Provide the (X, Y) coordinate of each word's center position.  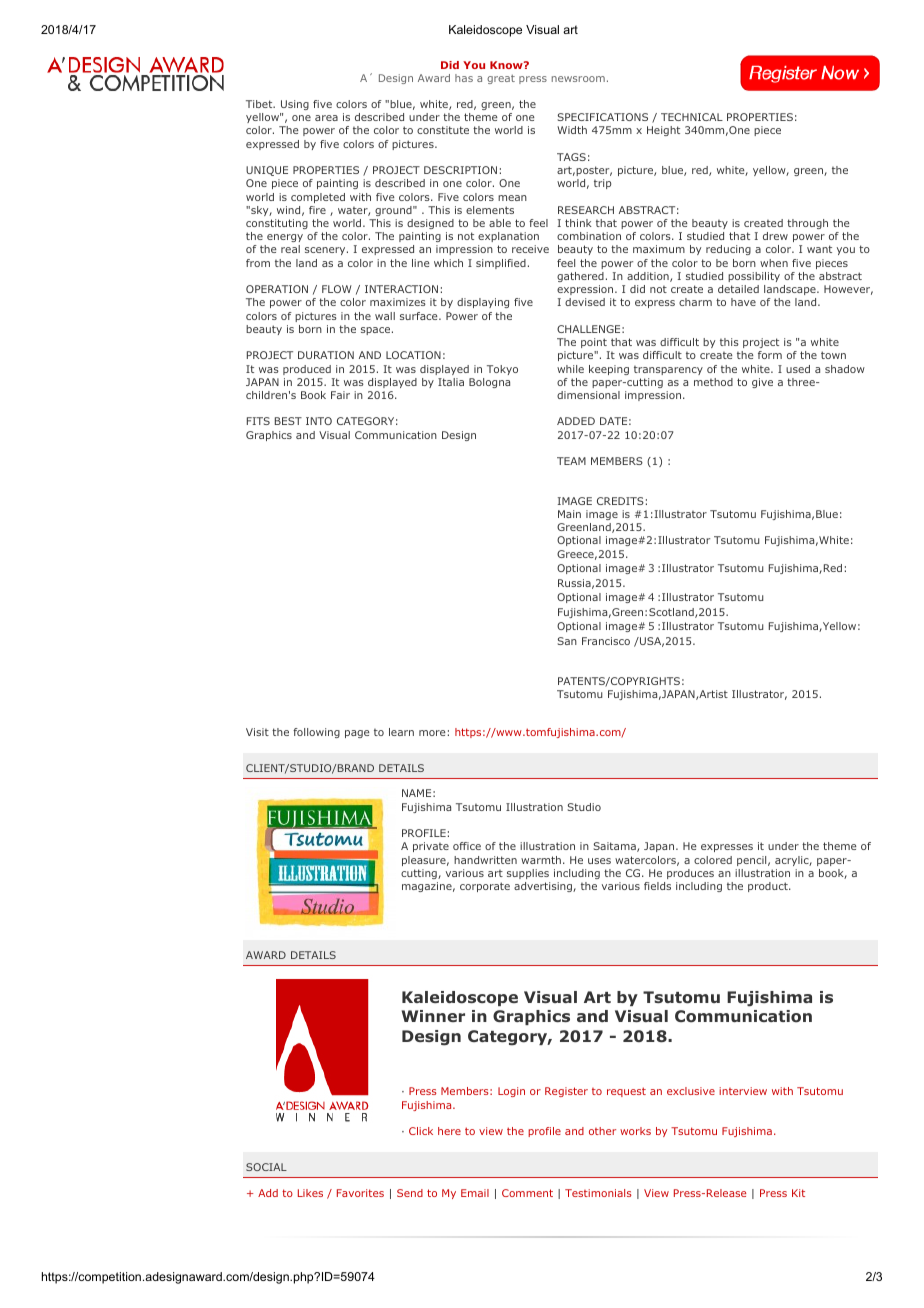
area (326, 118)
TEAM (571, 461)
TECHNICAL (692, 117)
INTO (319, 421)
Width (572, 130)
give (762, 383)
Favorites (360, 1193)
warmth (541, 860)
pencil (751, 861)
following (316, 733)
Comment (527, 1193)
